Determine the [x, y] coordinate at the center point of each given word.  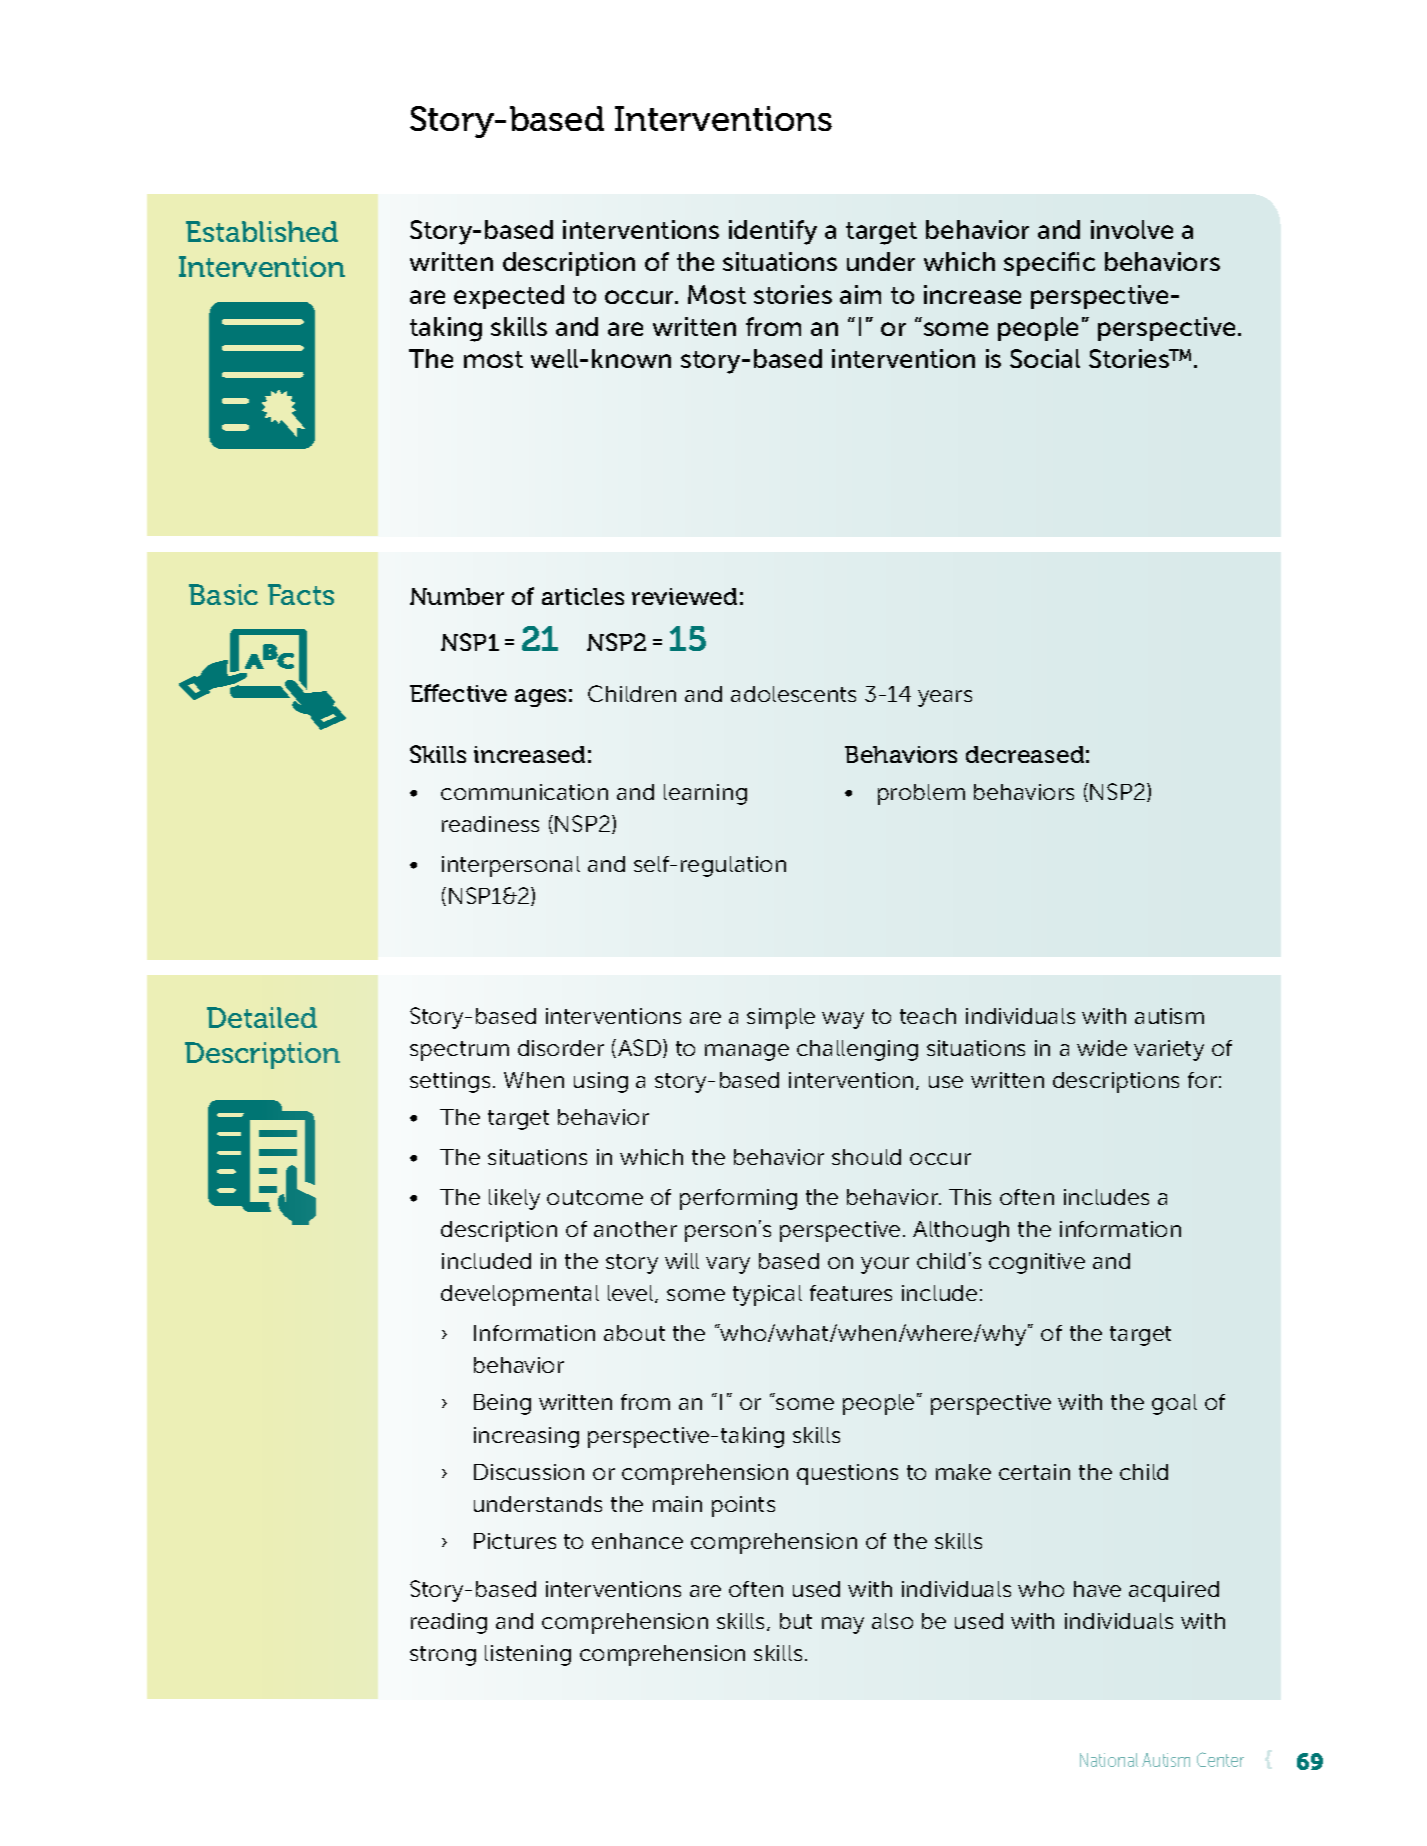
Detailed [262, 1017]
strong [443, 1656]
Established [262, 231]
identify [773, 232]
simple [781, 1018]
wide [1102, 1048]
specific [1049, 264]
